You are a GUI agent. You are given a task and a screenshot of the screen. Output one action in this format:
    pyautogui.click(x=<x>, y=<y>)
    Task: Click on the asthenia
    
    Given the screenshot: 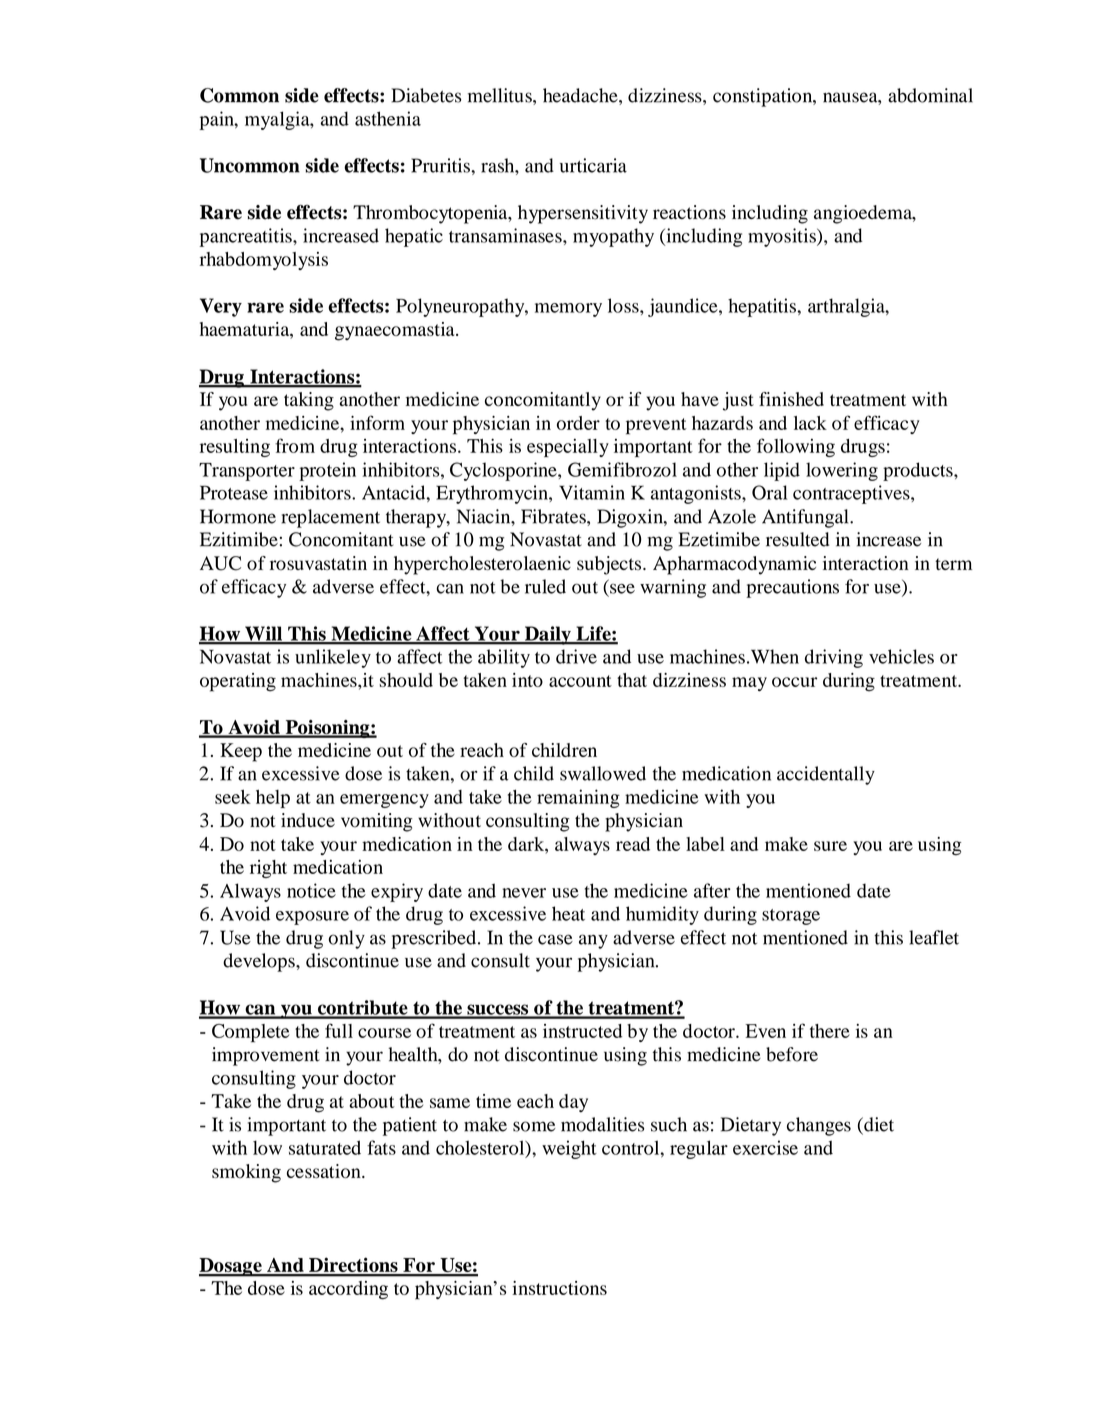 What is the action you would take?
    pyautogui.click(x=388, y=118)
